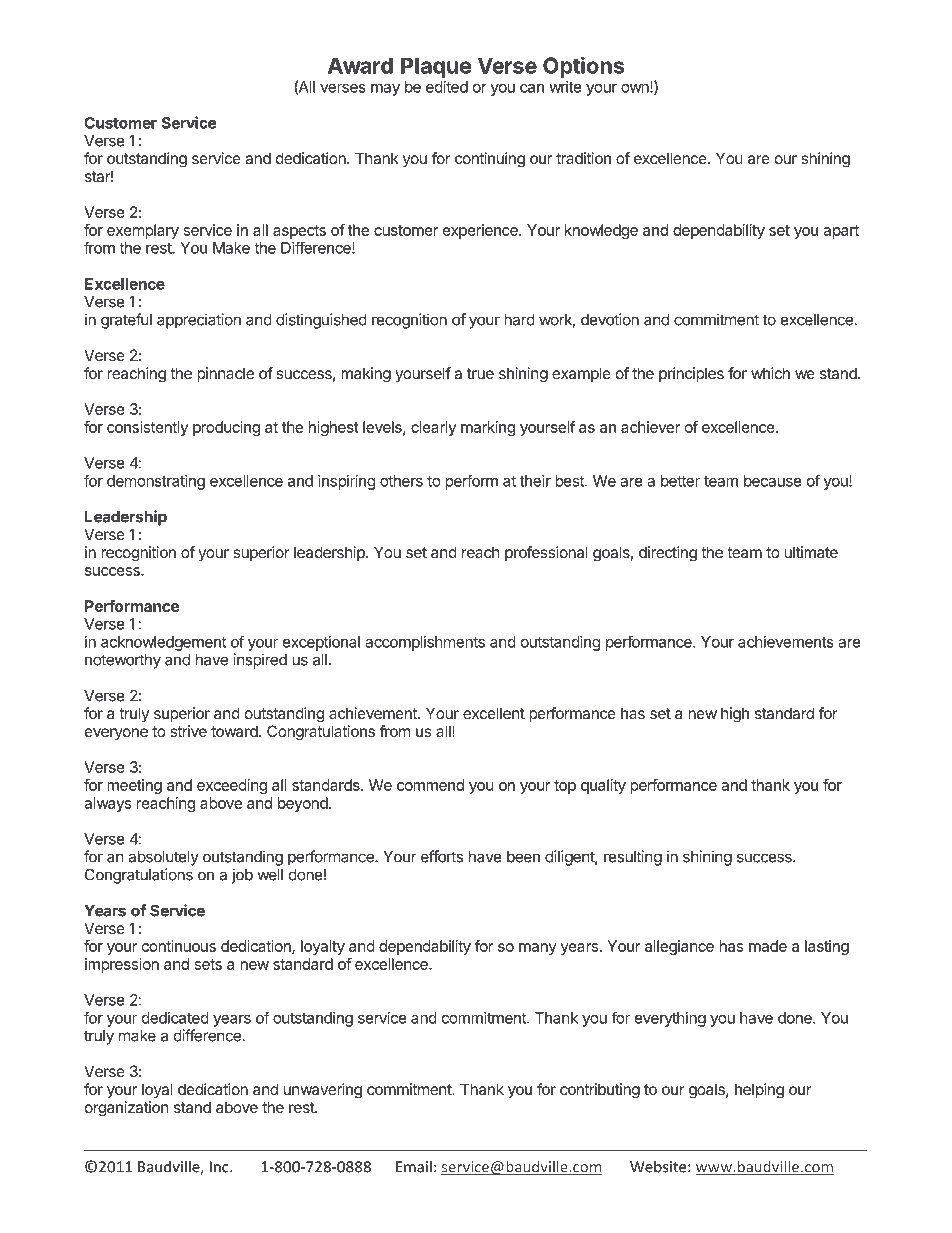  I want to click on organization, so click(127, 1109).
